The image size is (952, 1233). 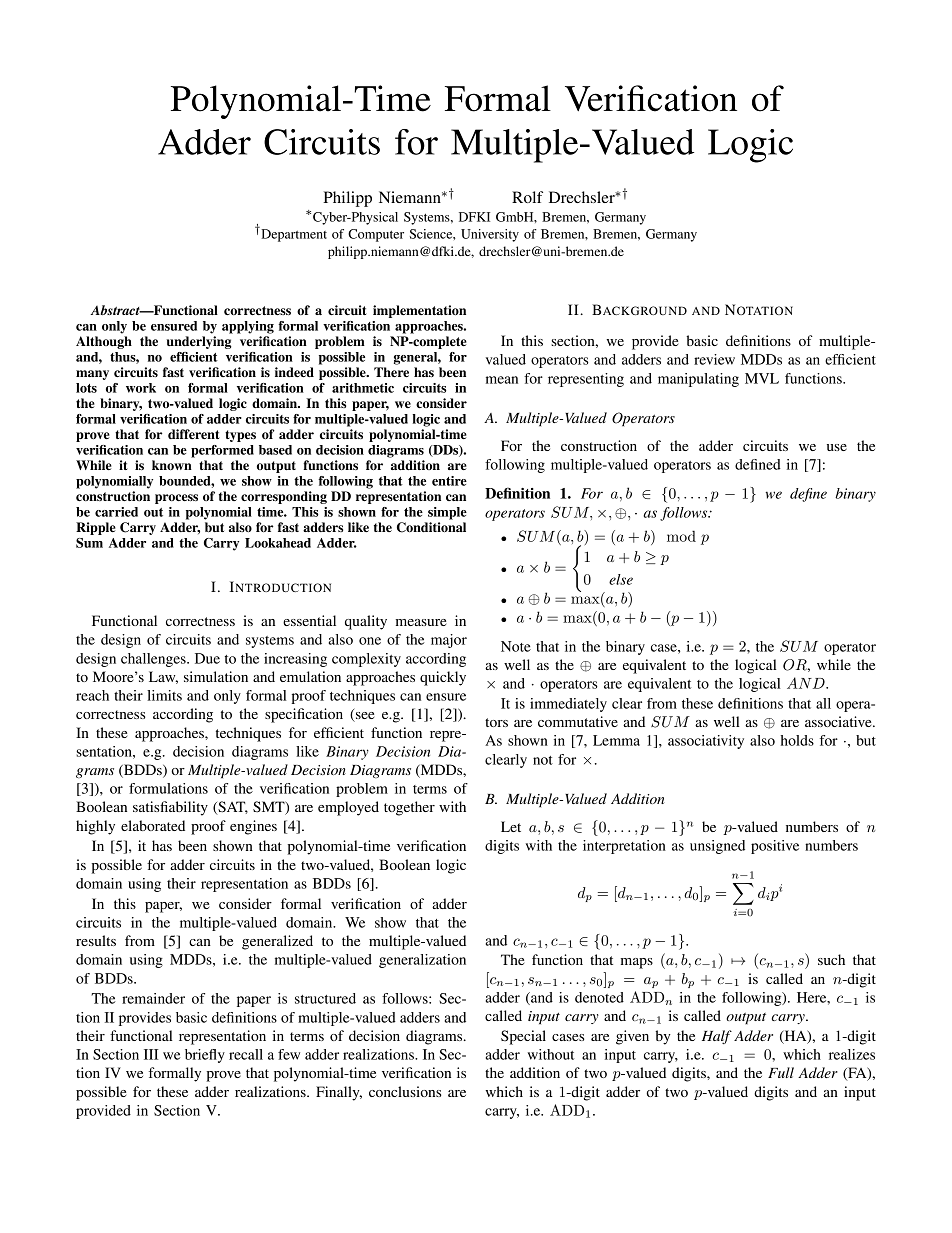 What do you see at coordinates (205, 1056) in the screenshot?
I see `briefly` at bounding box center [205, 1056].
